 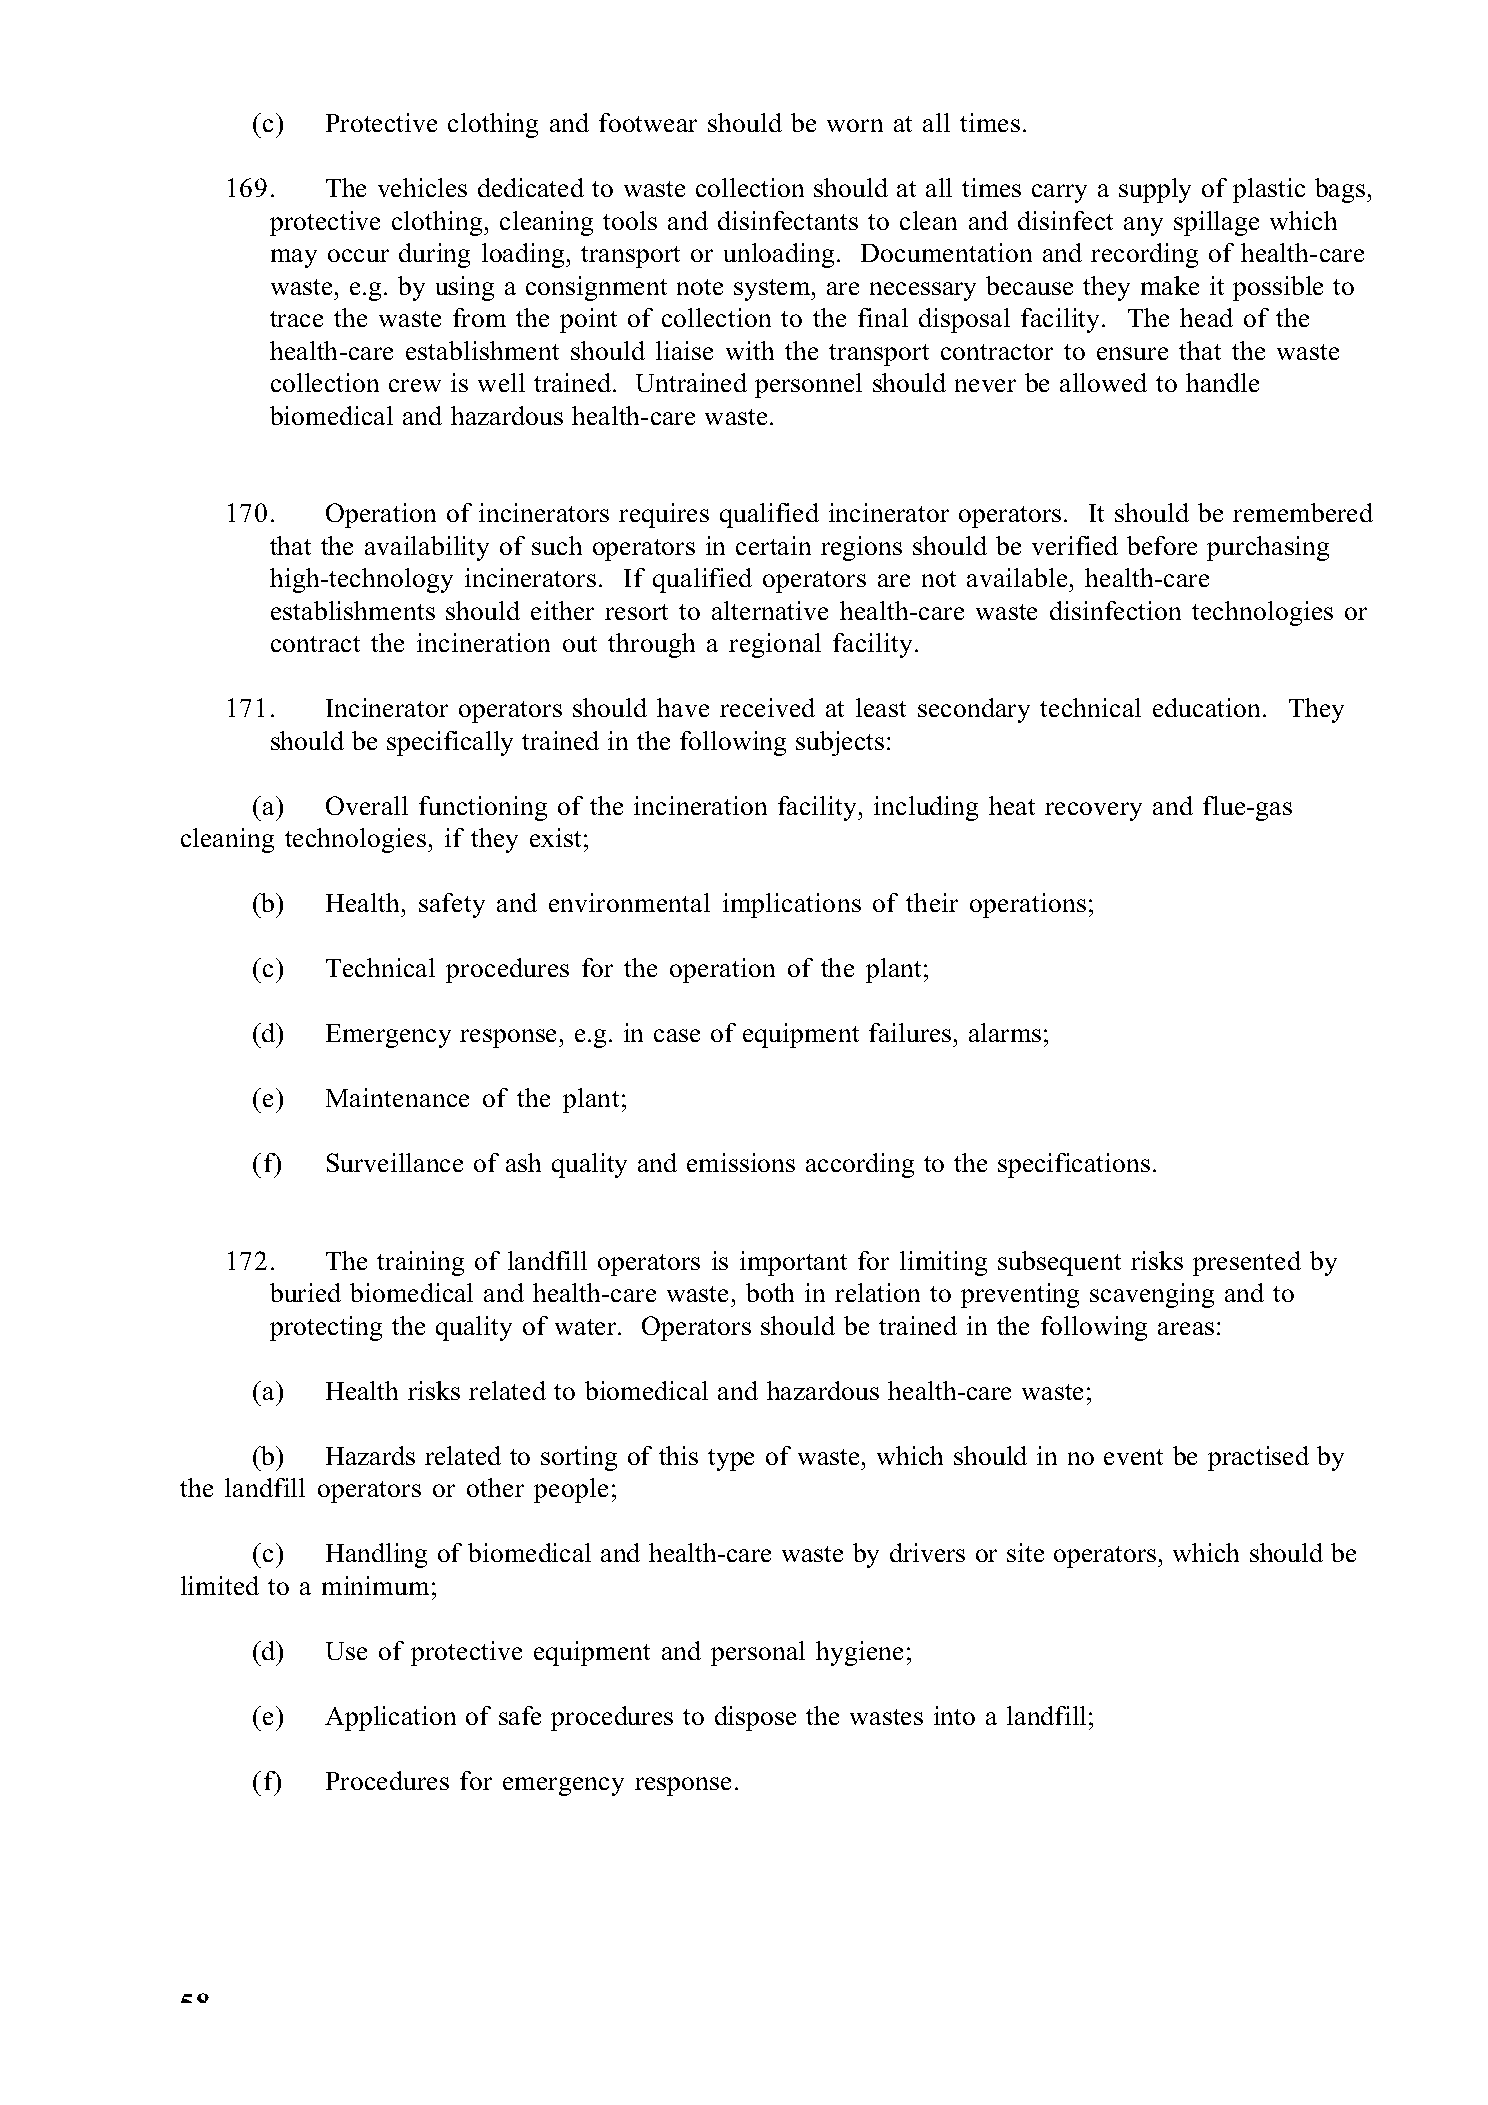 I want to click on subjects, so click(x=840, y=743).
